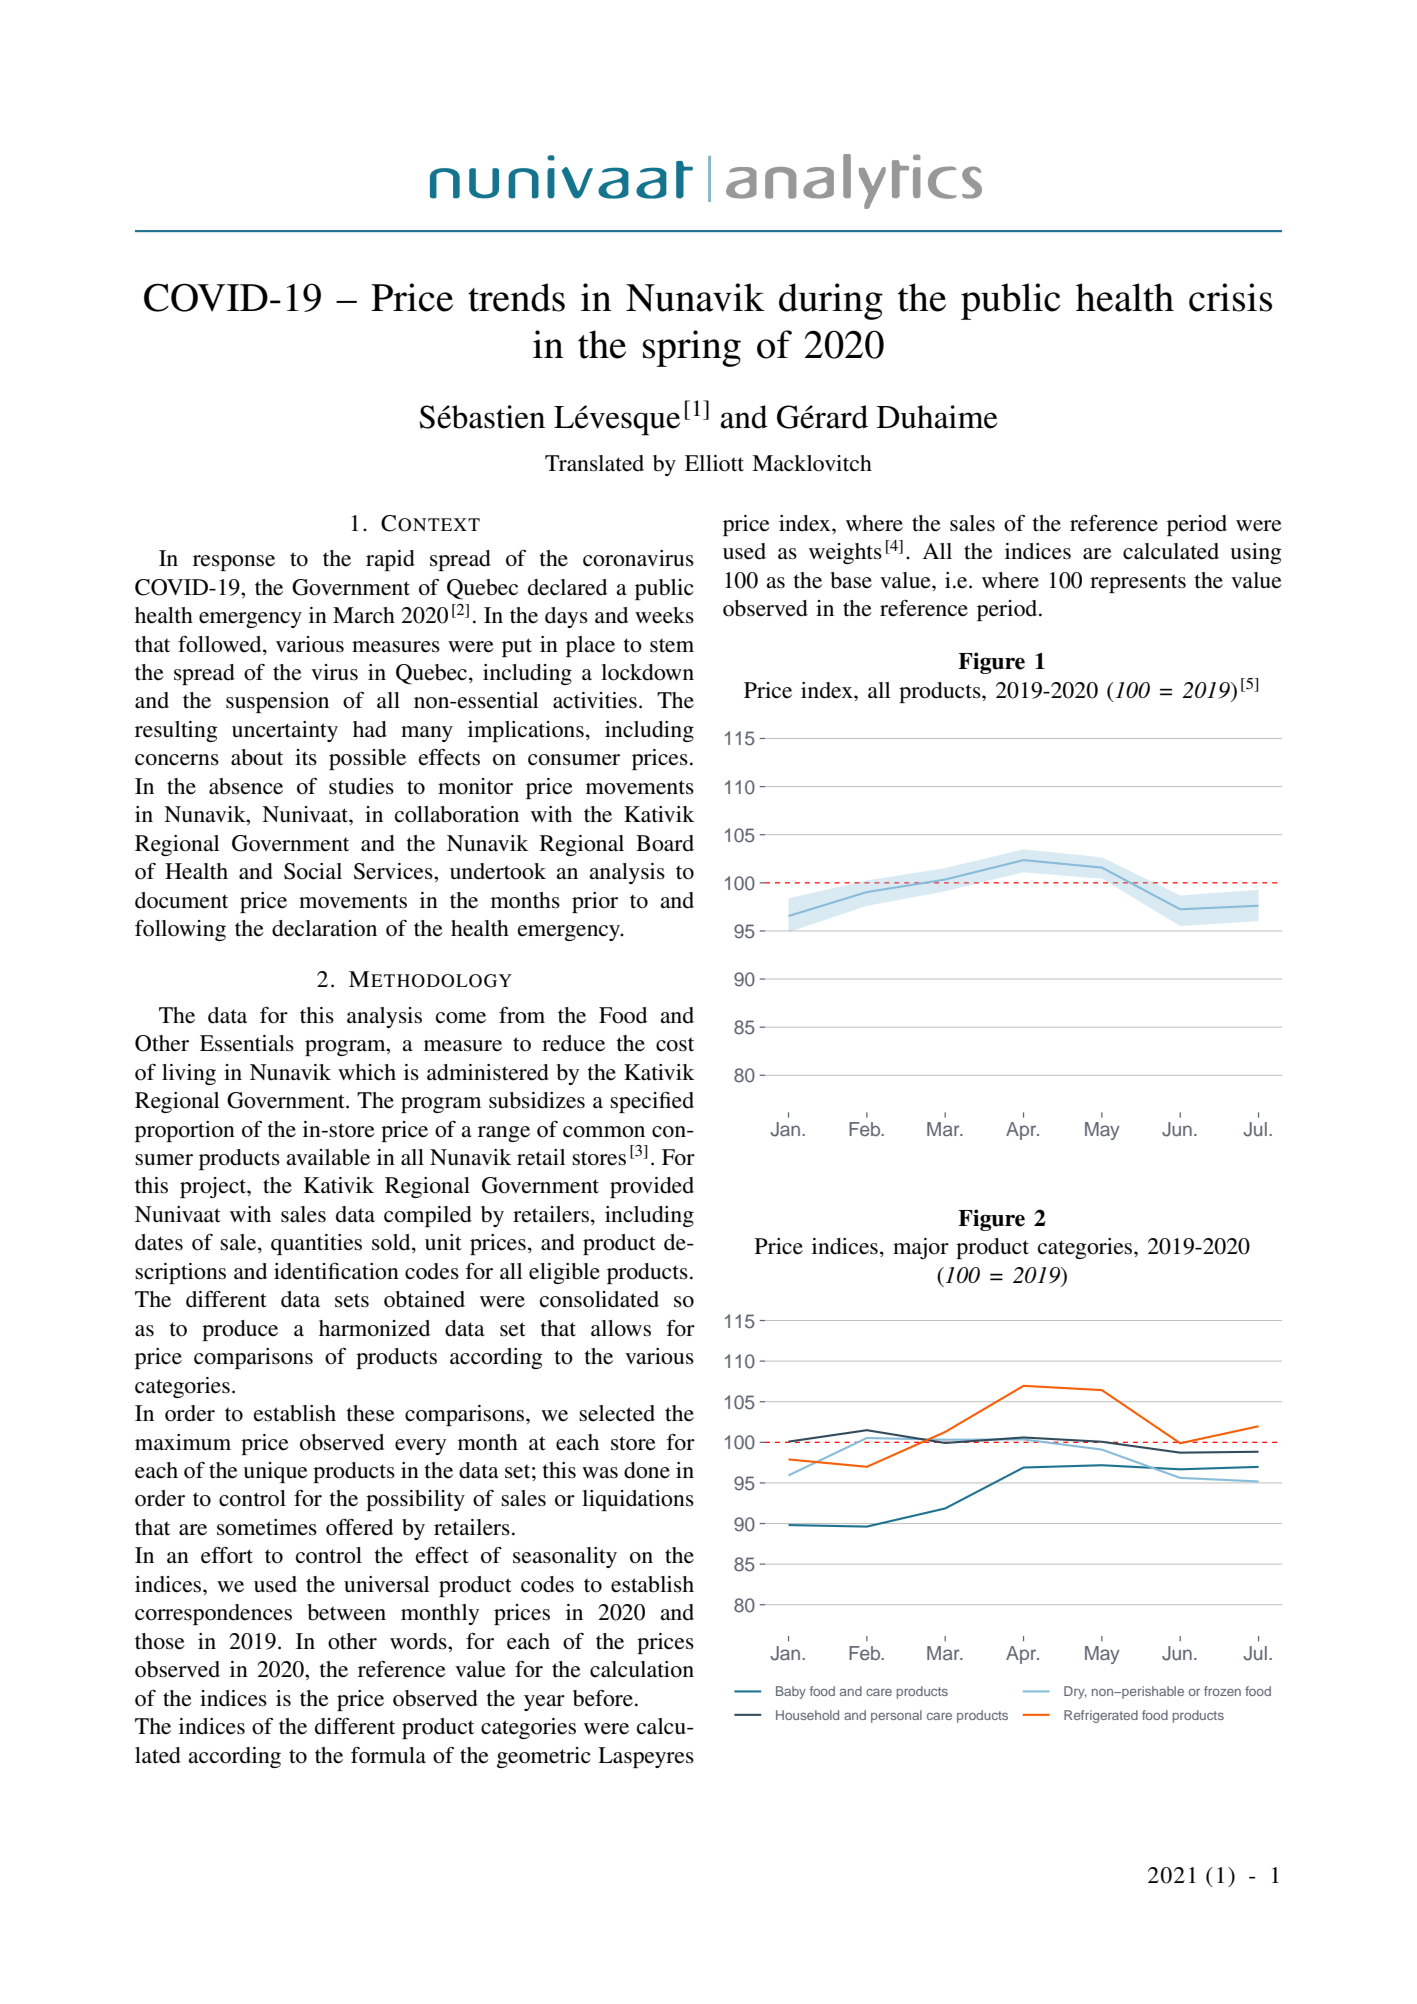 This screenshot has width=1417, height=2004. What do you see at coordinates (921, 1248) in the screenshot?
I see `major` at bounding box center [921, 1248].
